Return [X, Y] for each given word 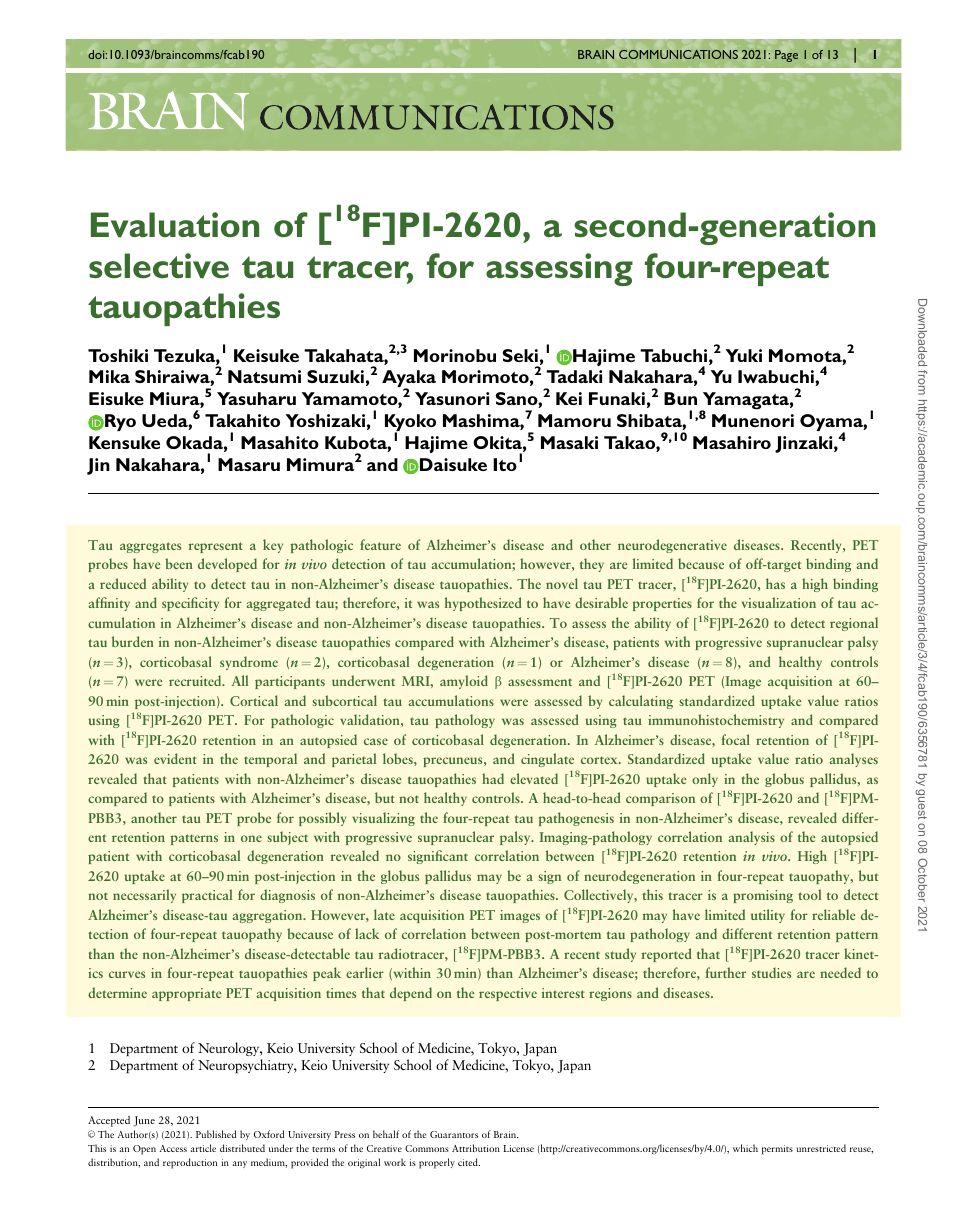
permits [777, 1150]
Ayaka [409, 380]
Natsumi [264, 376]
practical [207, 896]
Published [216, 1134]
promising [763, 896]
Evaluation [175, 225]
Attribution [476, 1148]
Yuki [744, 355]
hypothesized [483, 604]
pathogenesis [576, 819]
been [179, 563]
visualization [779, 602]
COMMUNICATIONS [678, 54]
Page [786, 56]
